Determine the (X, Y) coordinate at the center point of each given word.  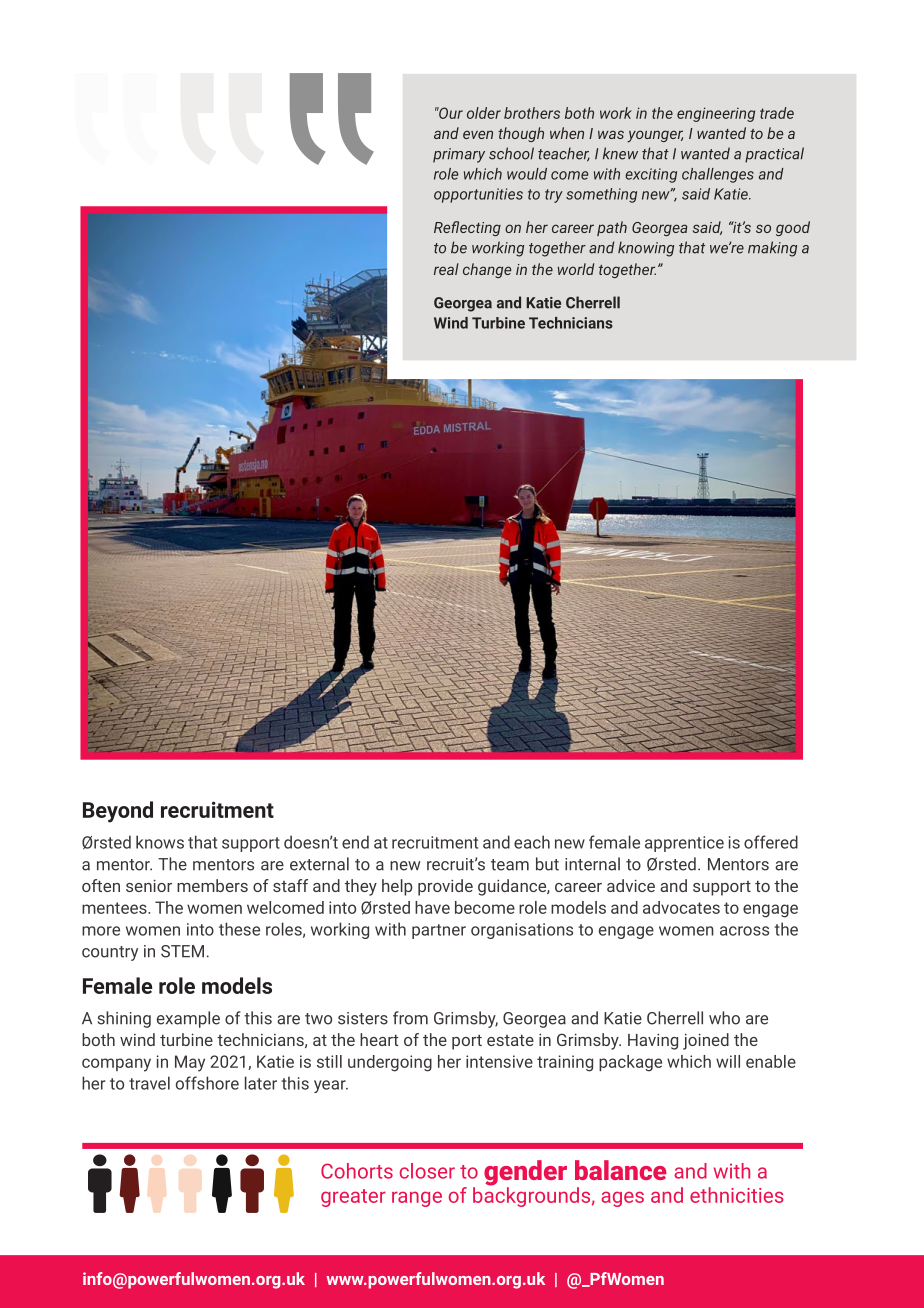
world (576, 269)
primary (459, 155)
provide (445, 887)
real (446, 269)
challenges (718, 175)
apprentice (684, 844)
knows (160, 842)
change (487, 270)
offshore (207, 1083)
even (478, 134)
